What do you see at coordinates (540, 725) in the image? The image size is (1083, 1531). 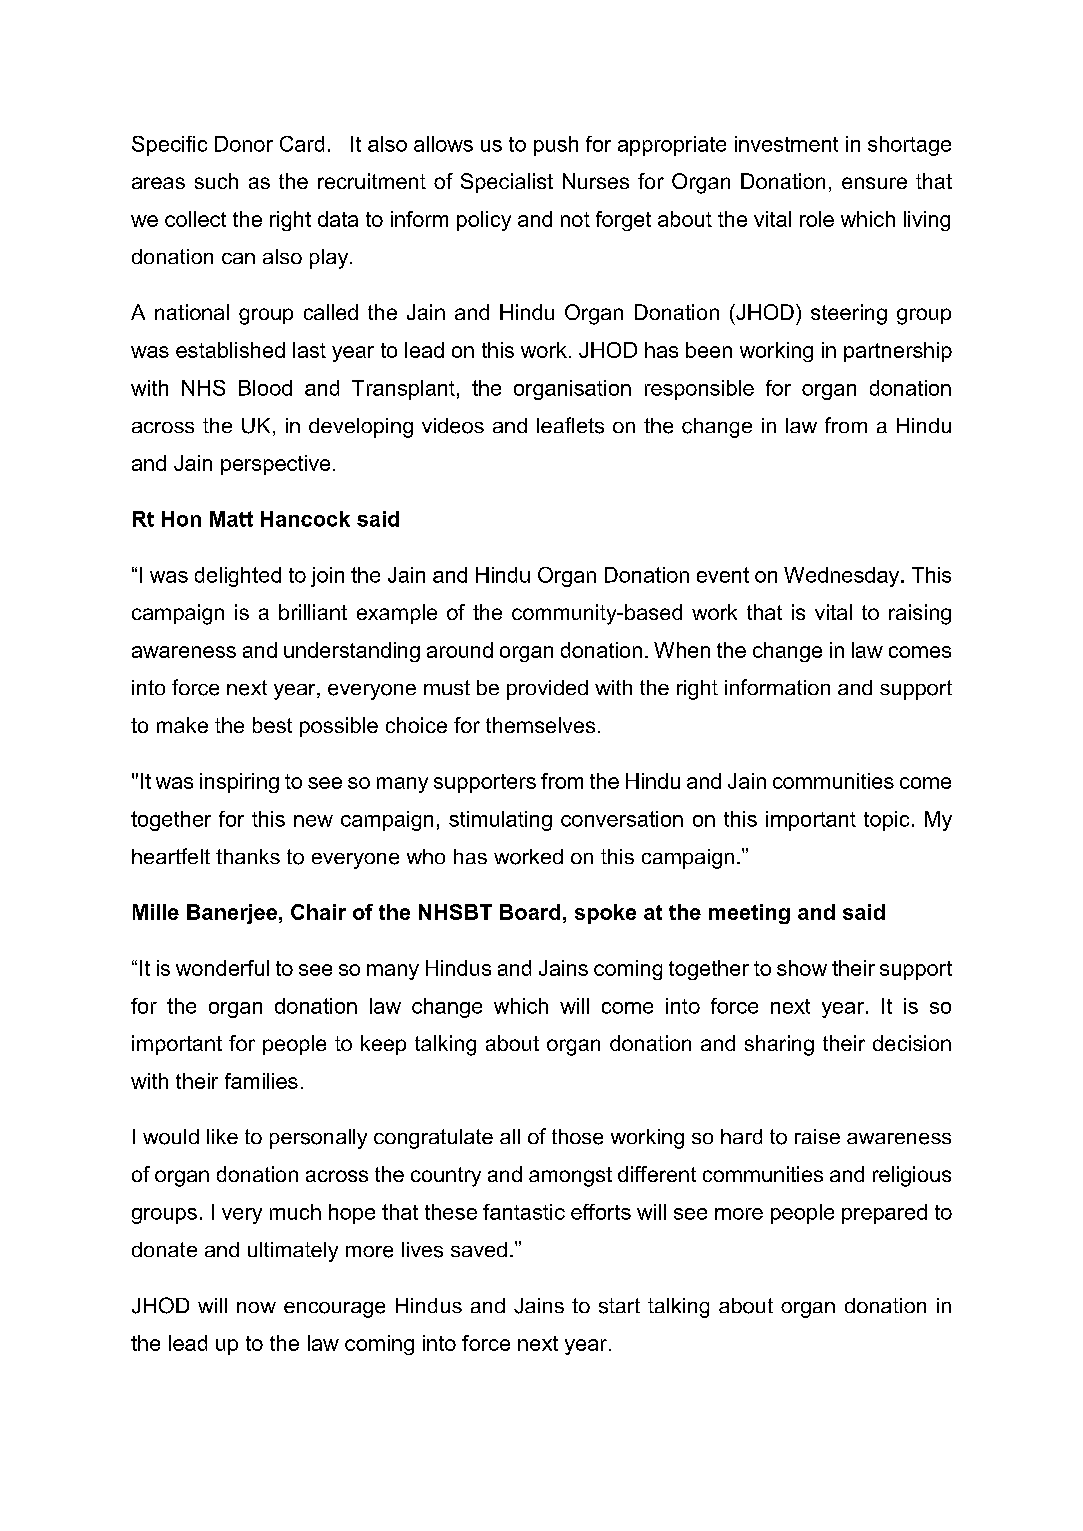 I see `themselves` at bounding box center [540, 725].
